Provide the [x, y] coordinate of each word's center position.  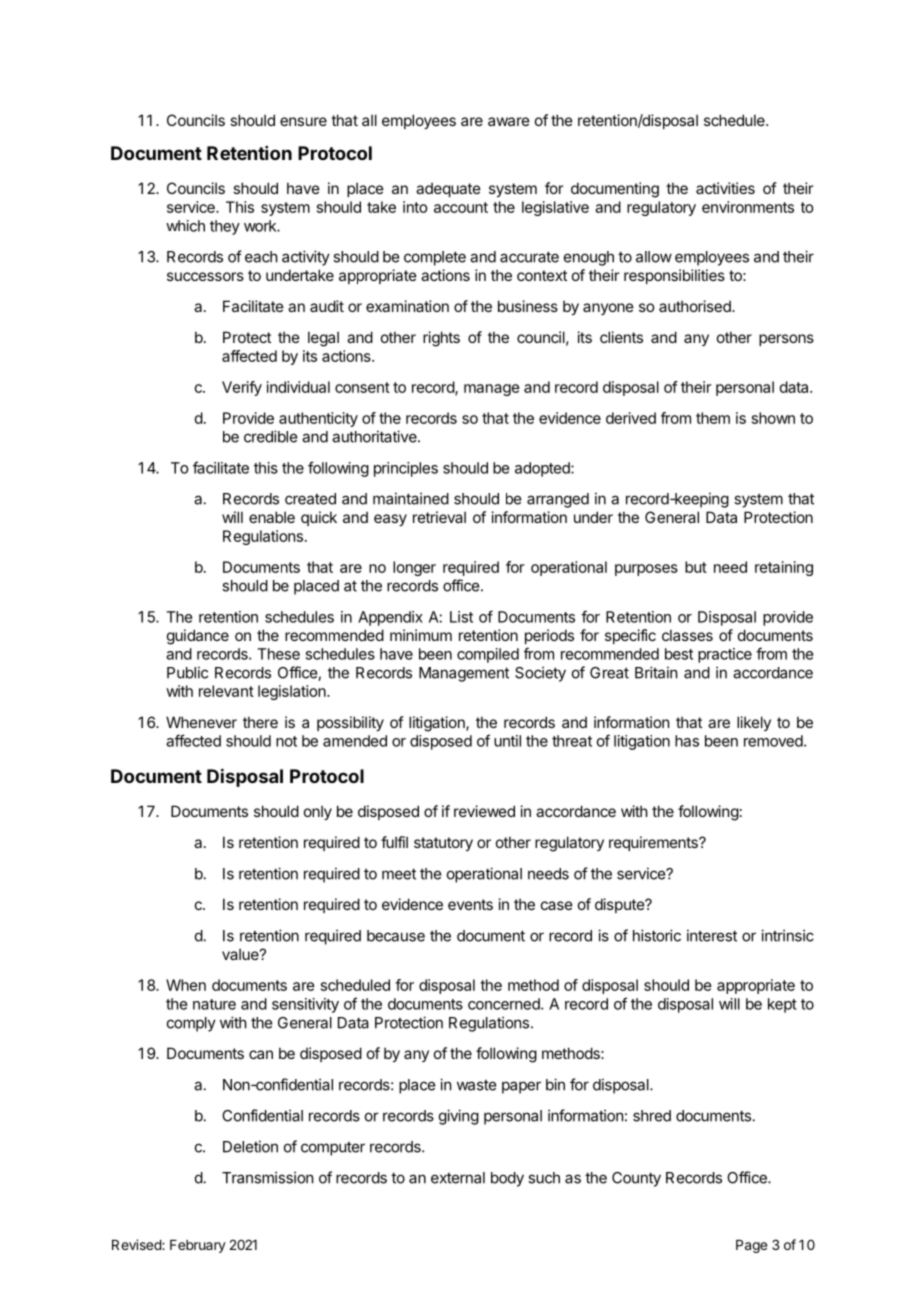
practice [725, 655]
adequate [448, 190]
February [198, 1246]
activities [725, 188]
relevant [226, 691]
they [225, 227]
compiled [488, 655]
